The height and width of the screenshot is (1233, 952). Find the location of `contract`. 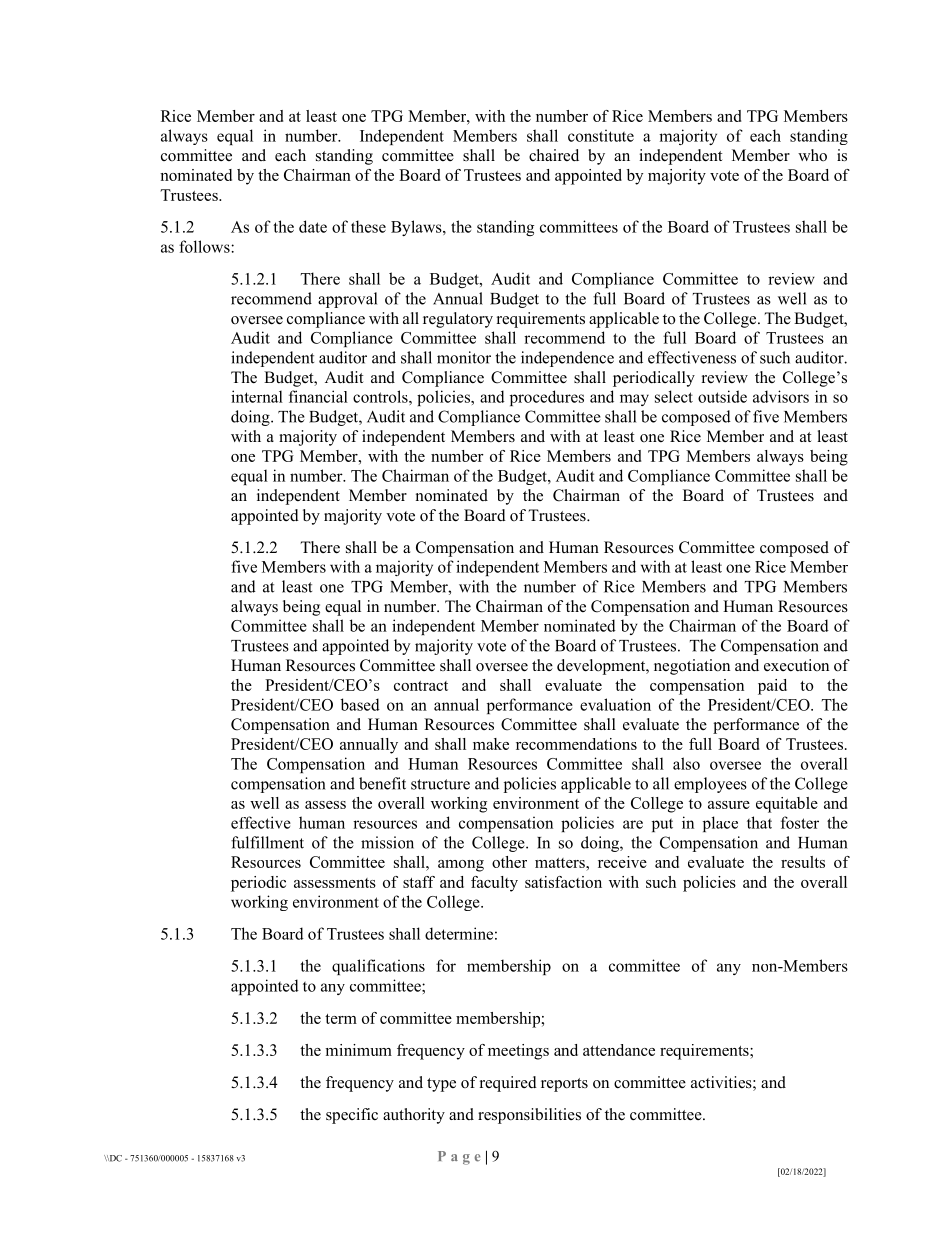

contract is located at coordinates (421, 686).
